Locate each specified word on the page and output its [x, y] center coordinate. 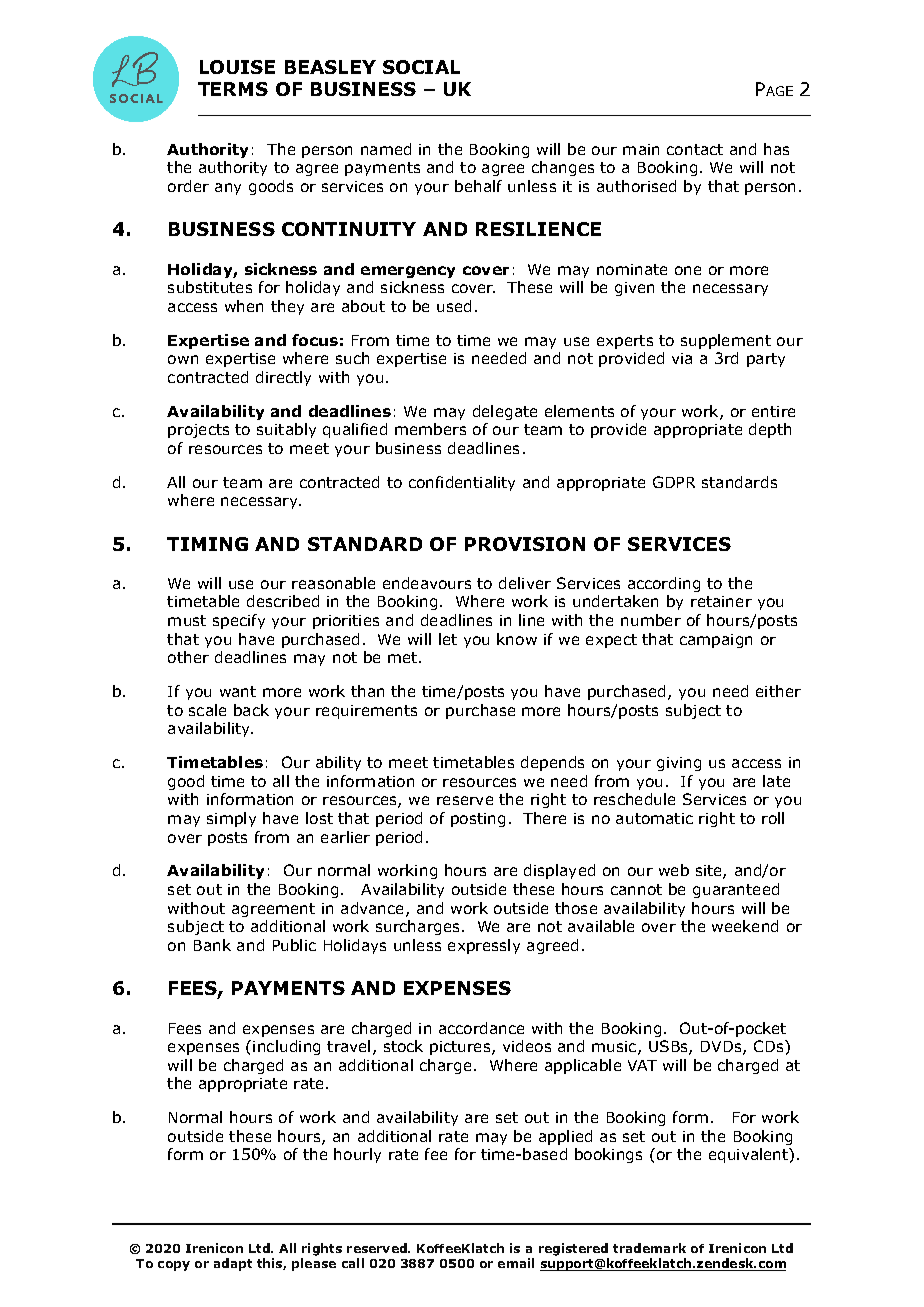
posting [478, 820]
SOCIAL [421, 67]
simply [231, 819]
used [454, 306]
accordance [481, 1028]
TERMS [233, 89]
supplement [726, 341]
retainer [721, 601]
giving [679, 764]
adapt [233, 1264]
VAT [642, 1065]
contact [695, 149]
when [244, 306]
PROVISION [525, 544]
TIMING [207, 544]
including [286, 1047]
